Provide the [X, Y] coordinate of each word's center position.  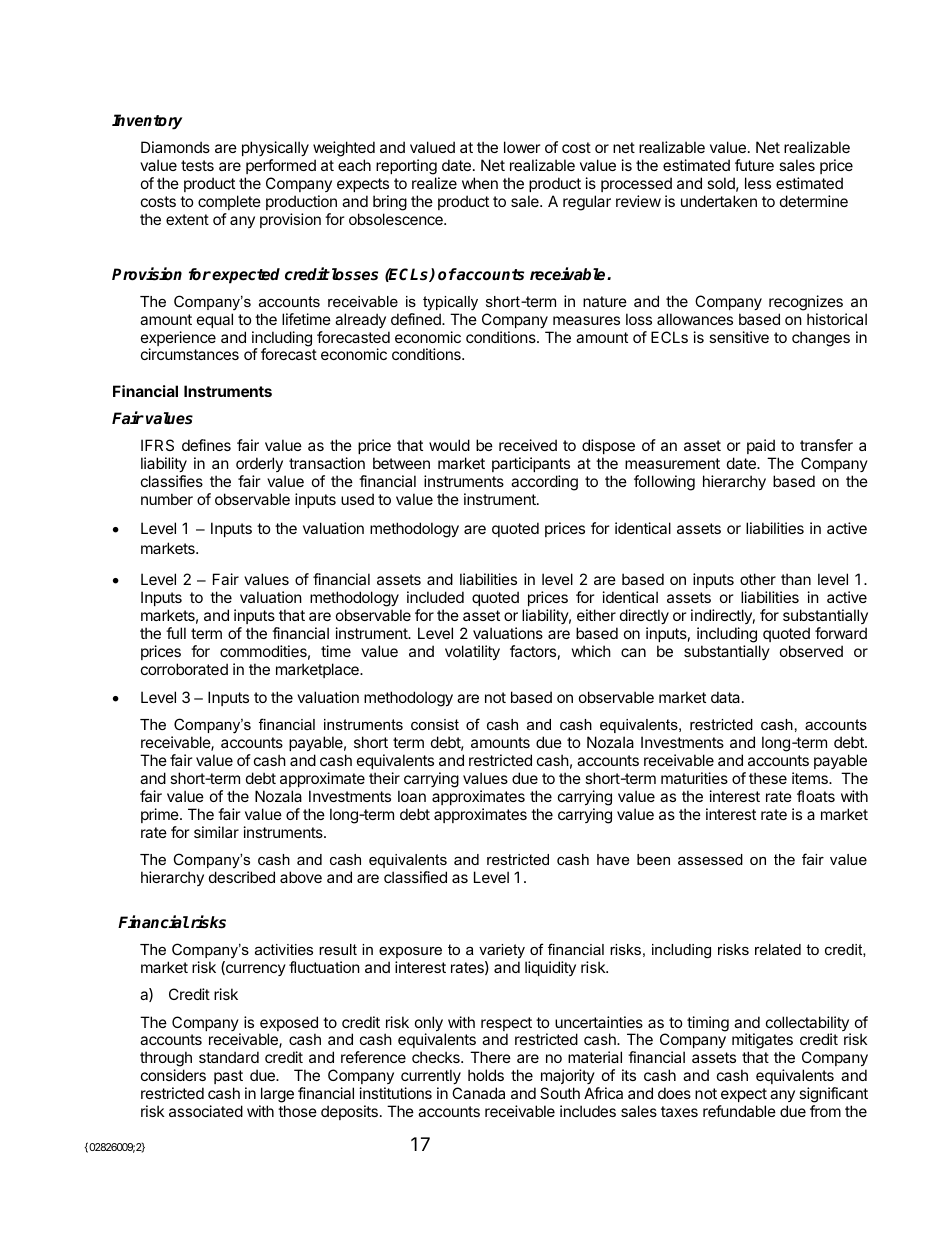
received [528, 445]
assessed [710, 859]
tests [197, 165]
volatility [472, 652]
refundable [739, 1111]
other [758, 579]
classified [415, 877]
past [228, 1077]
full [176, 633]
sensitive [739, 337]
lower [522, 147]
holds [486, 1075]
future [754, 165]
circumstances [190, 354]
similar [216, 832]
